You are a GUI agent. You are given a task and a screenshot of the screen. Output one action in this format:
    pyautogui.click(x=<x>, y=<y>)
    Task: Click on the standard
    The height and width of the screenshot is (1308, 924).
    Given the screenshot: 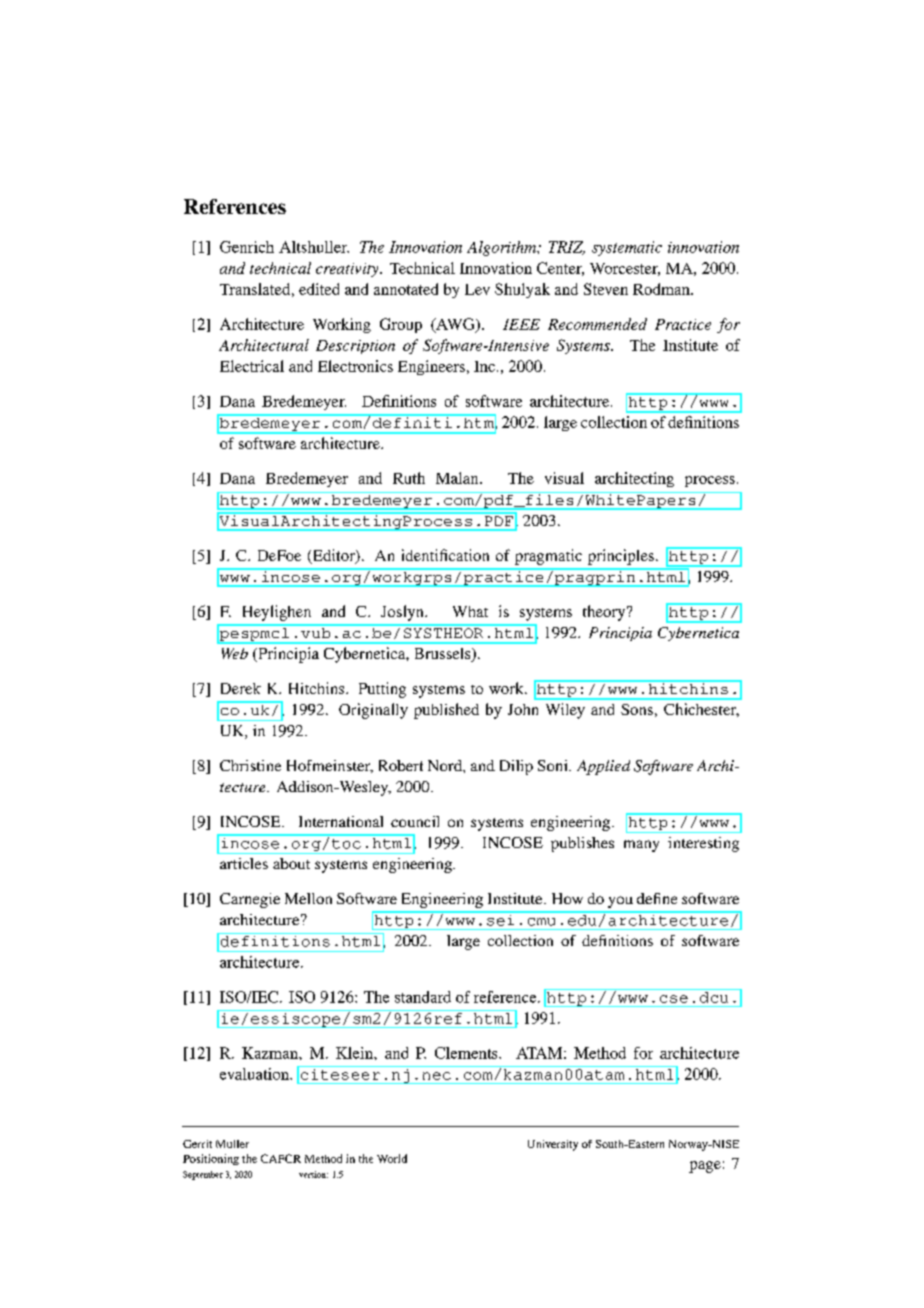 What is the action you would take?
    pyautogui.click(x=423, y=997)
